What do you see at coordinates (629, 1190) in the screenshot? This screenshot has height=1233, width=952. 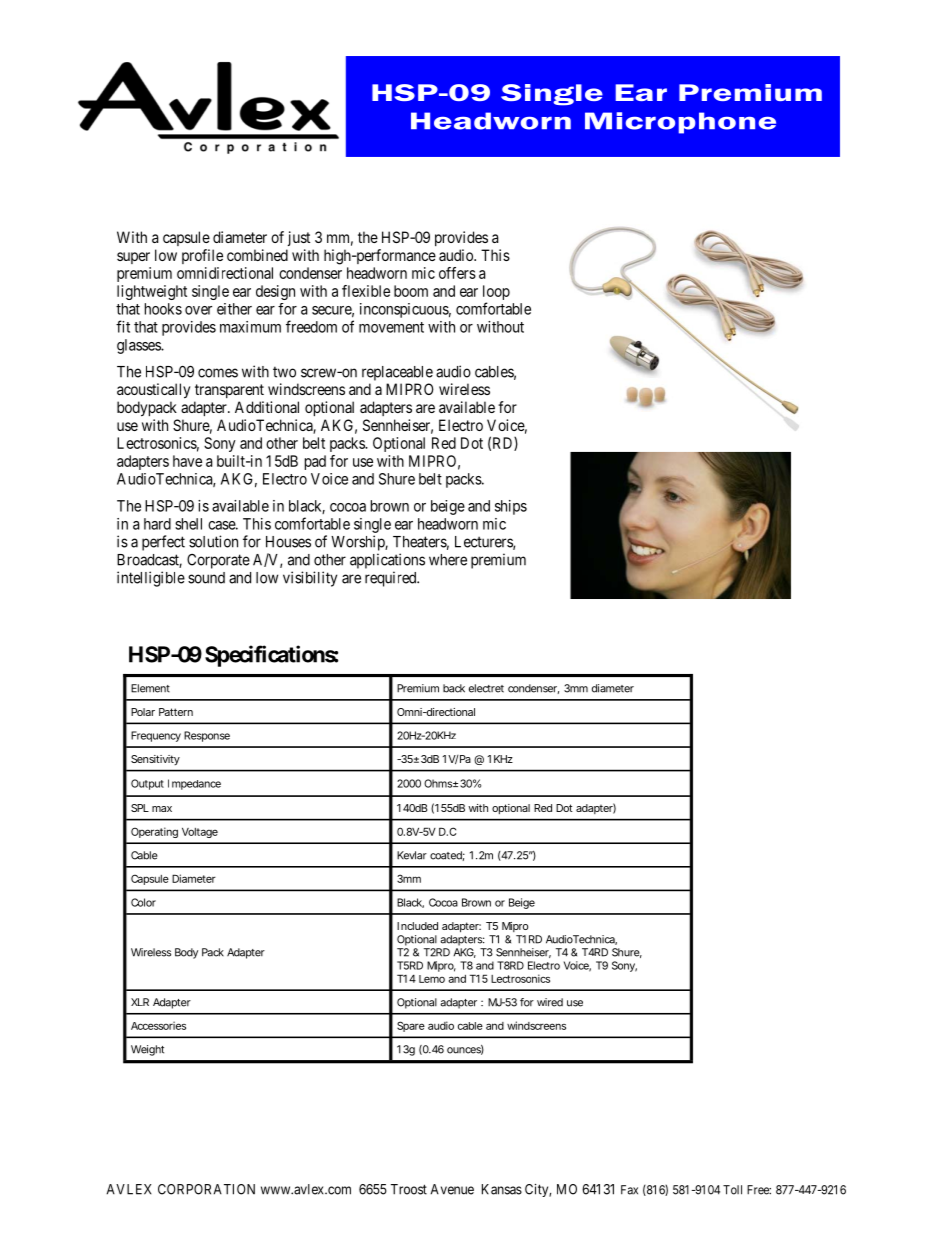 I see `Fax` at bounding box center [629, 1190].
